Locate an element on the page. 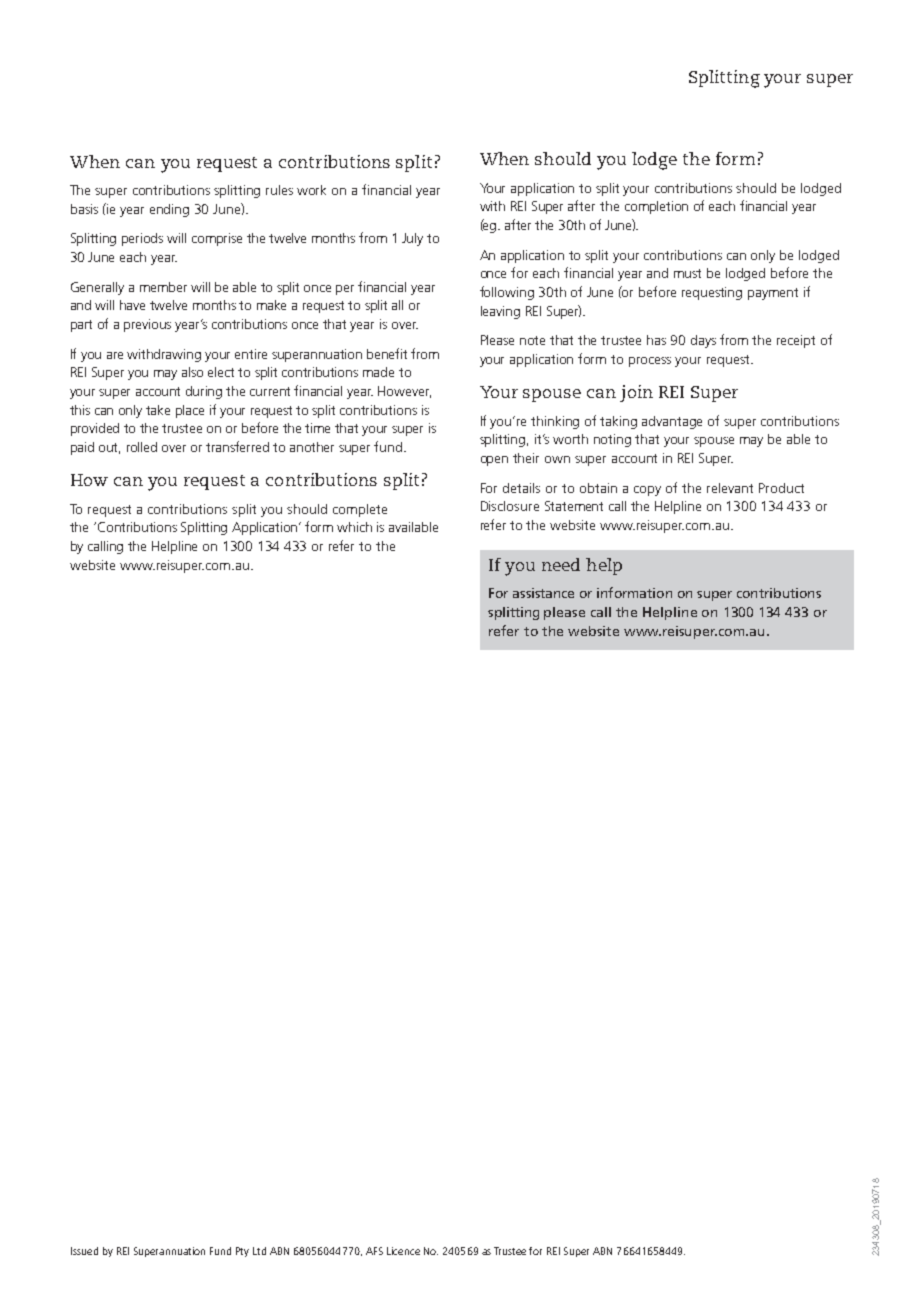 The width and height of the image is (924, 1308). completion is located at coordinates (656, 207).
